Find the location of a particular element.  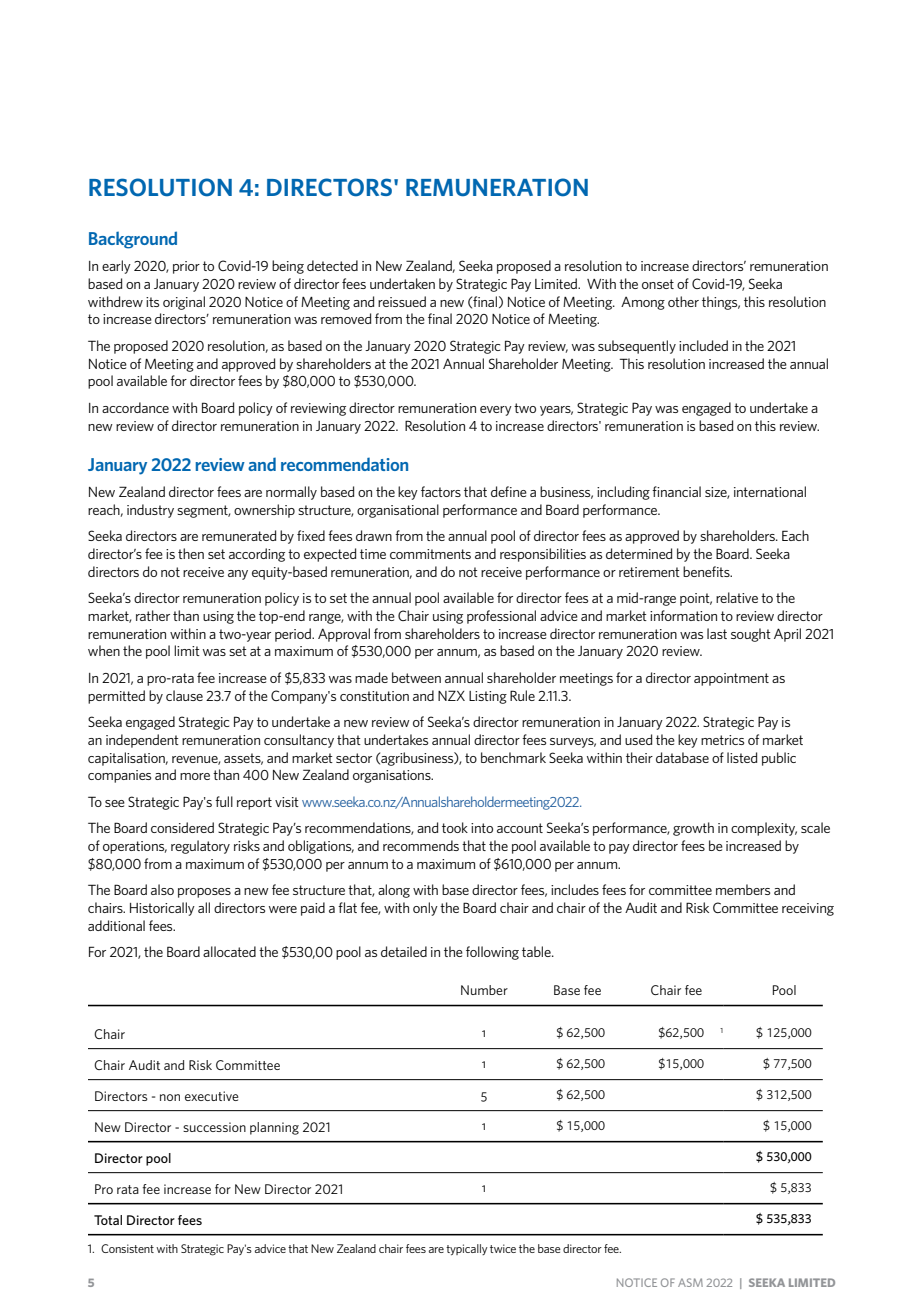

other is located at coordinates (683, 301).
